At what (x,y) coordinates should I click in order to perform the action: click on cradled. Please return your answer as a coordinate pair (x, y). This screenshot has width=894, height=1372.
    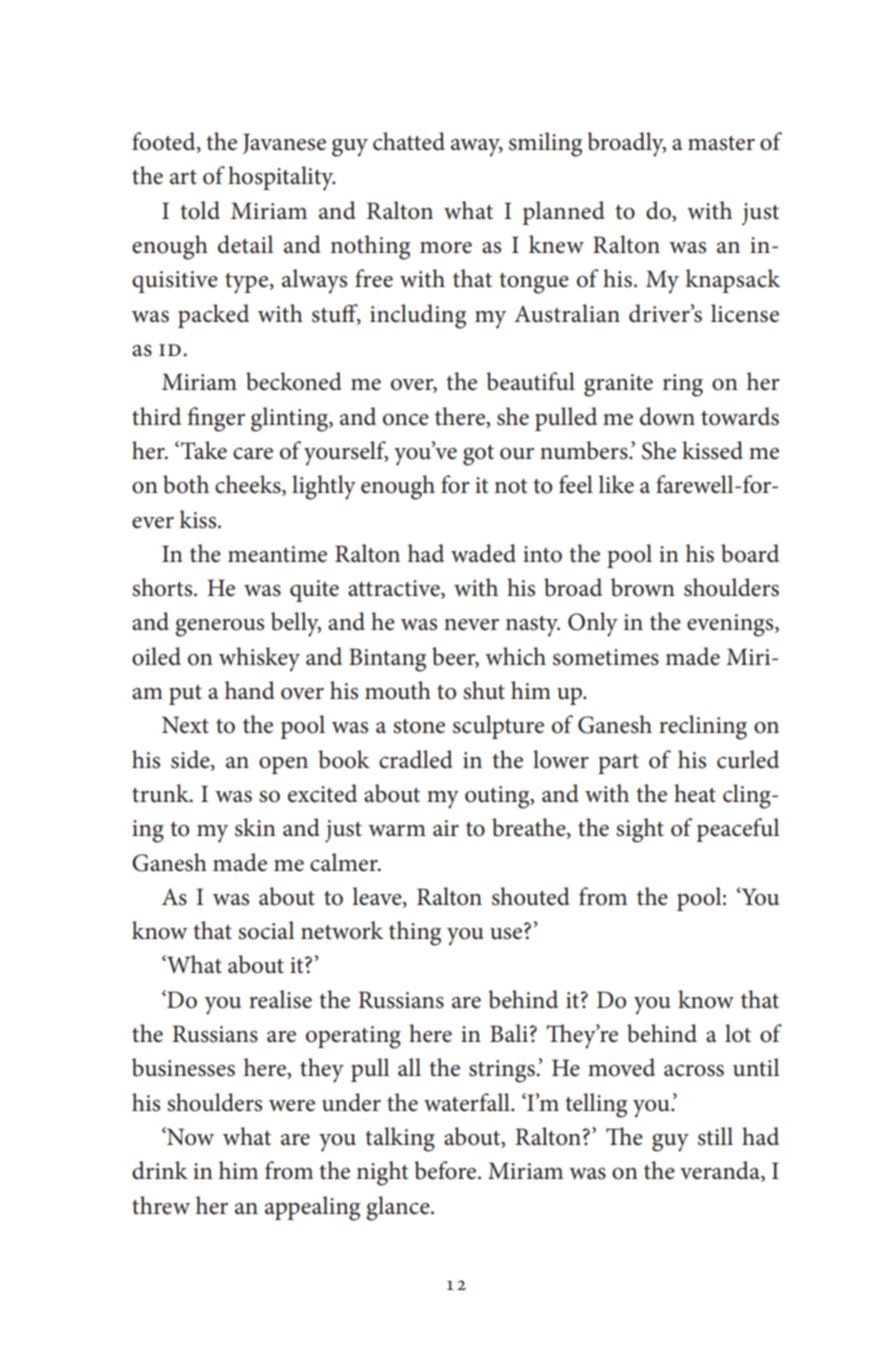
    Looking at the image, I should click on (416, 759).
